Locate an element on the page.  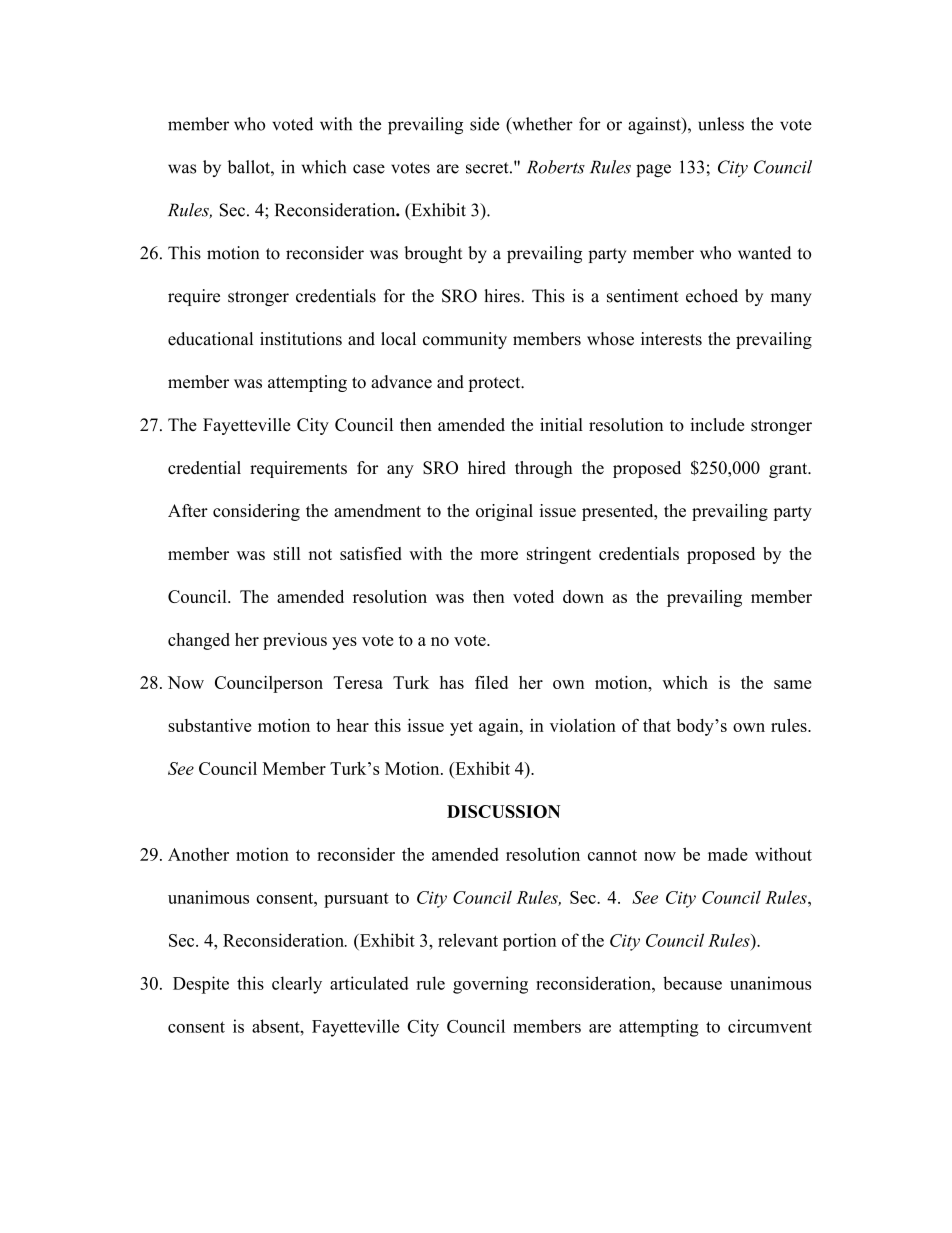
same is located at coordinates (792, 684).
